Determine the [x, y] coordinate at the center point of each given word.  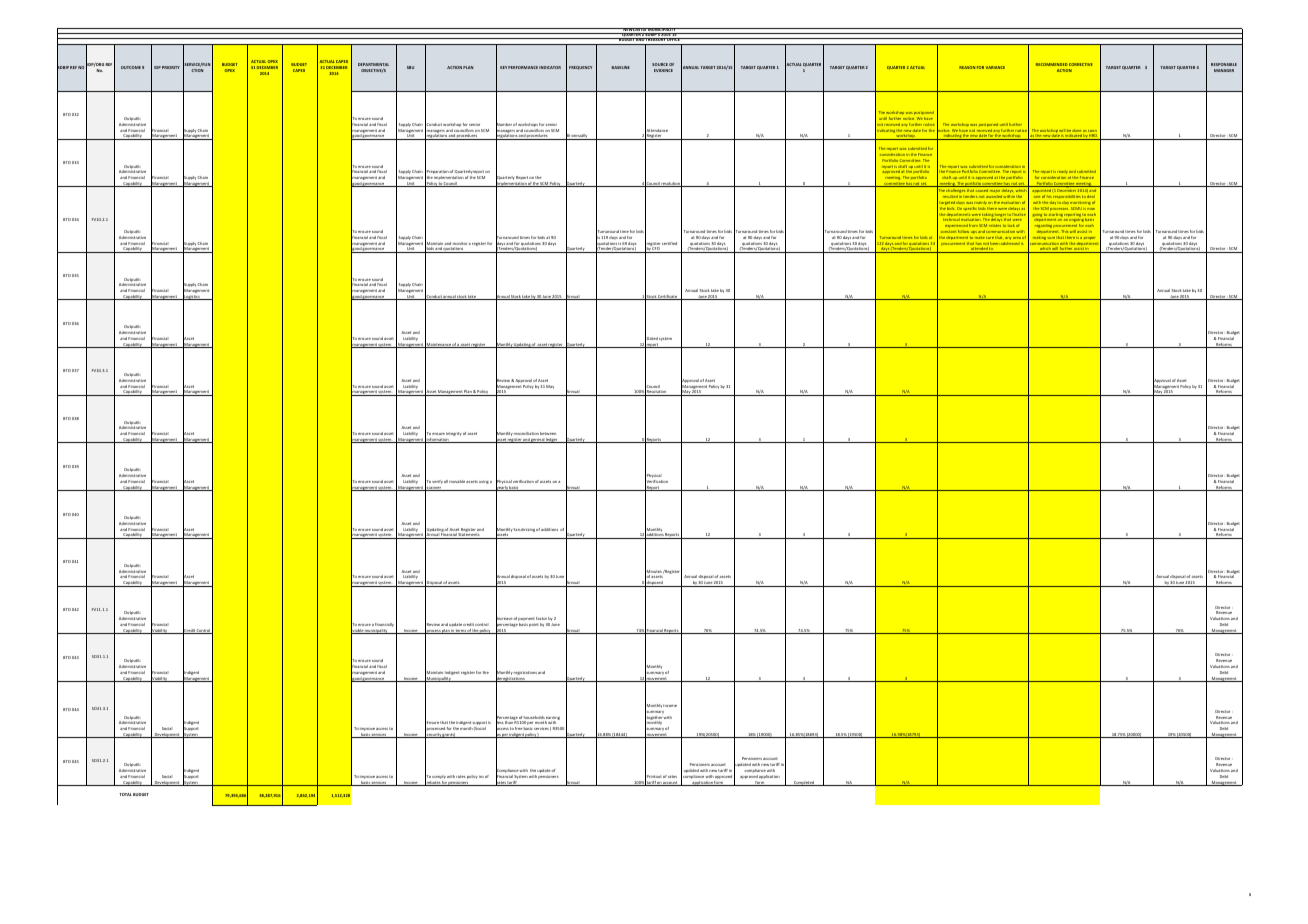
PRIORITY [171, 67]
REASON [967, 67]
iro [481, 776]
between [548, 433]
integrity [454, 434]
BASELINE [621, 67]
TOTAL [125, 794]
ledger [552, 440]
